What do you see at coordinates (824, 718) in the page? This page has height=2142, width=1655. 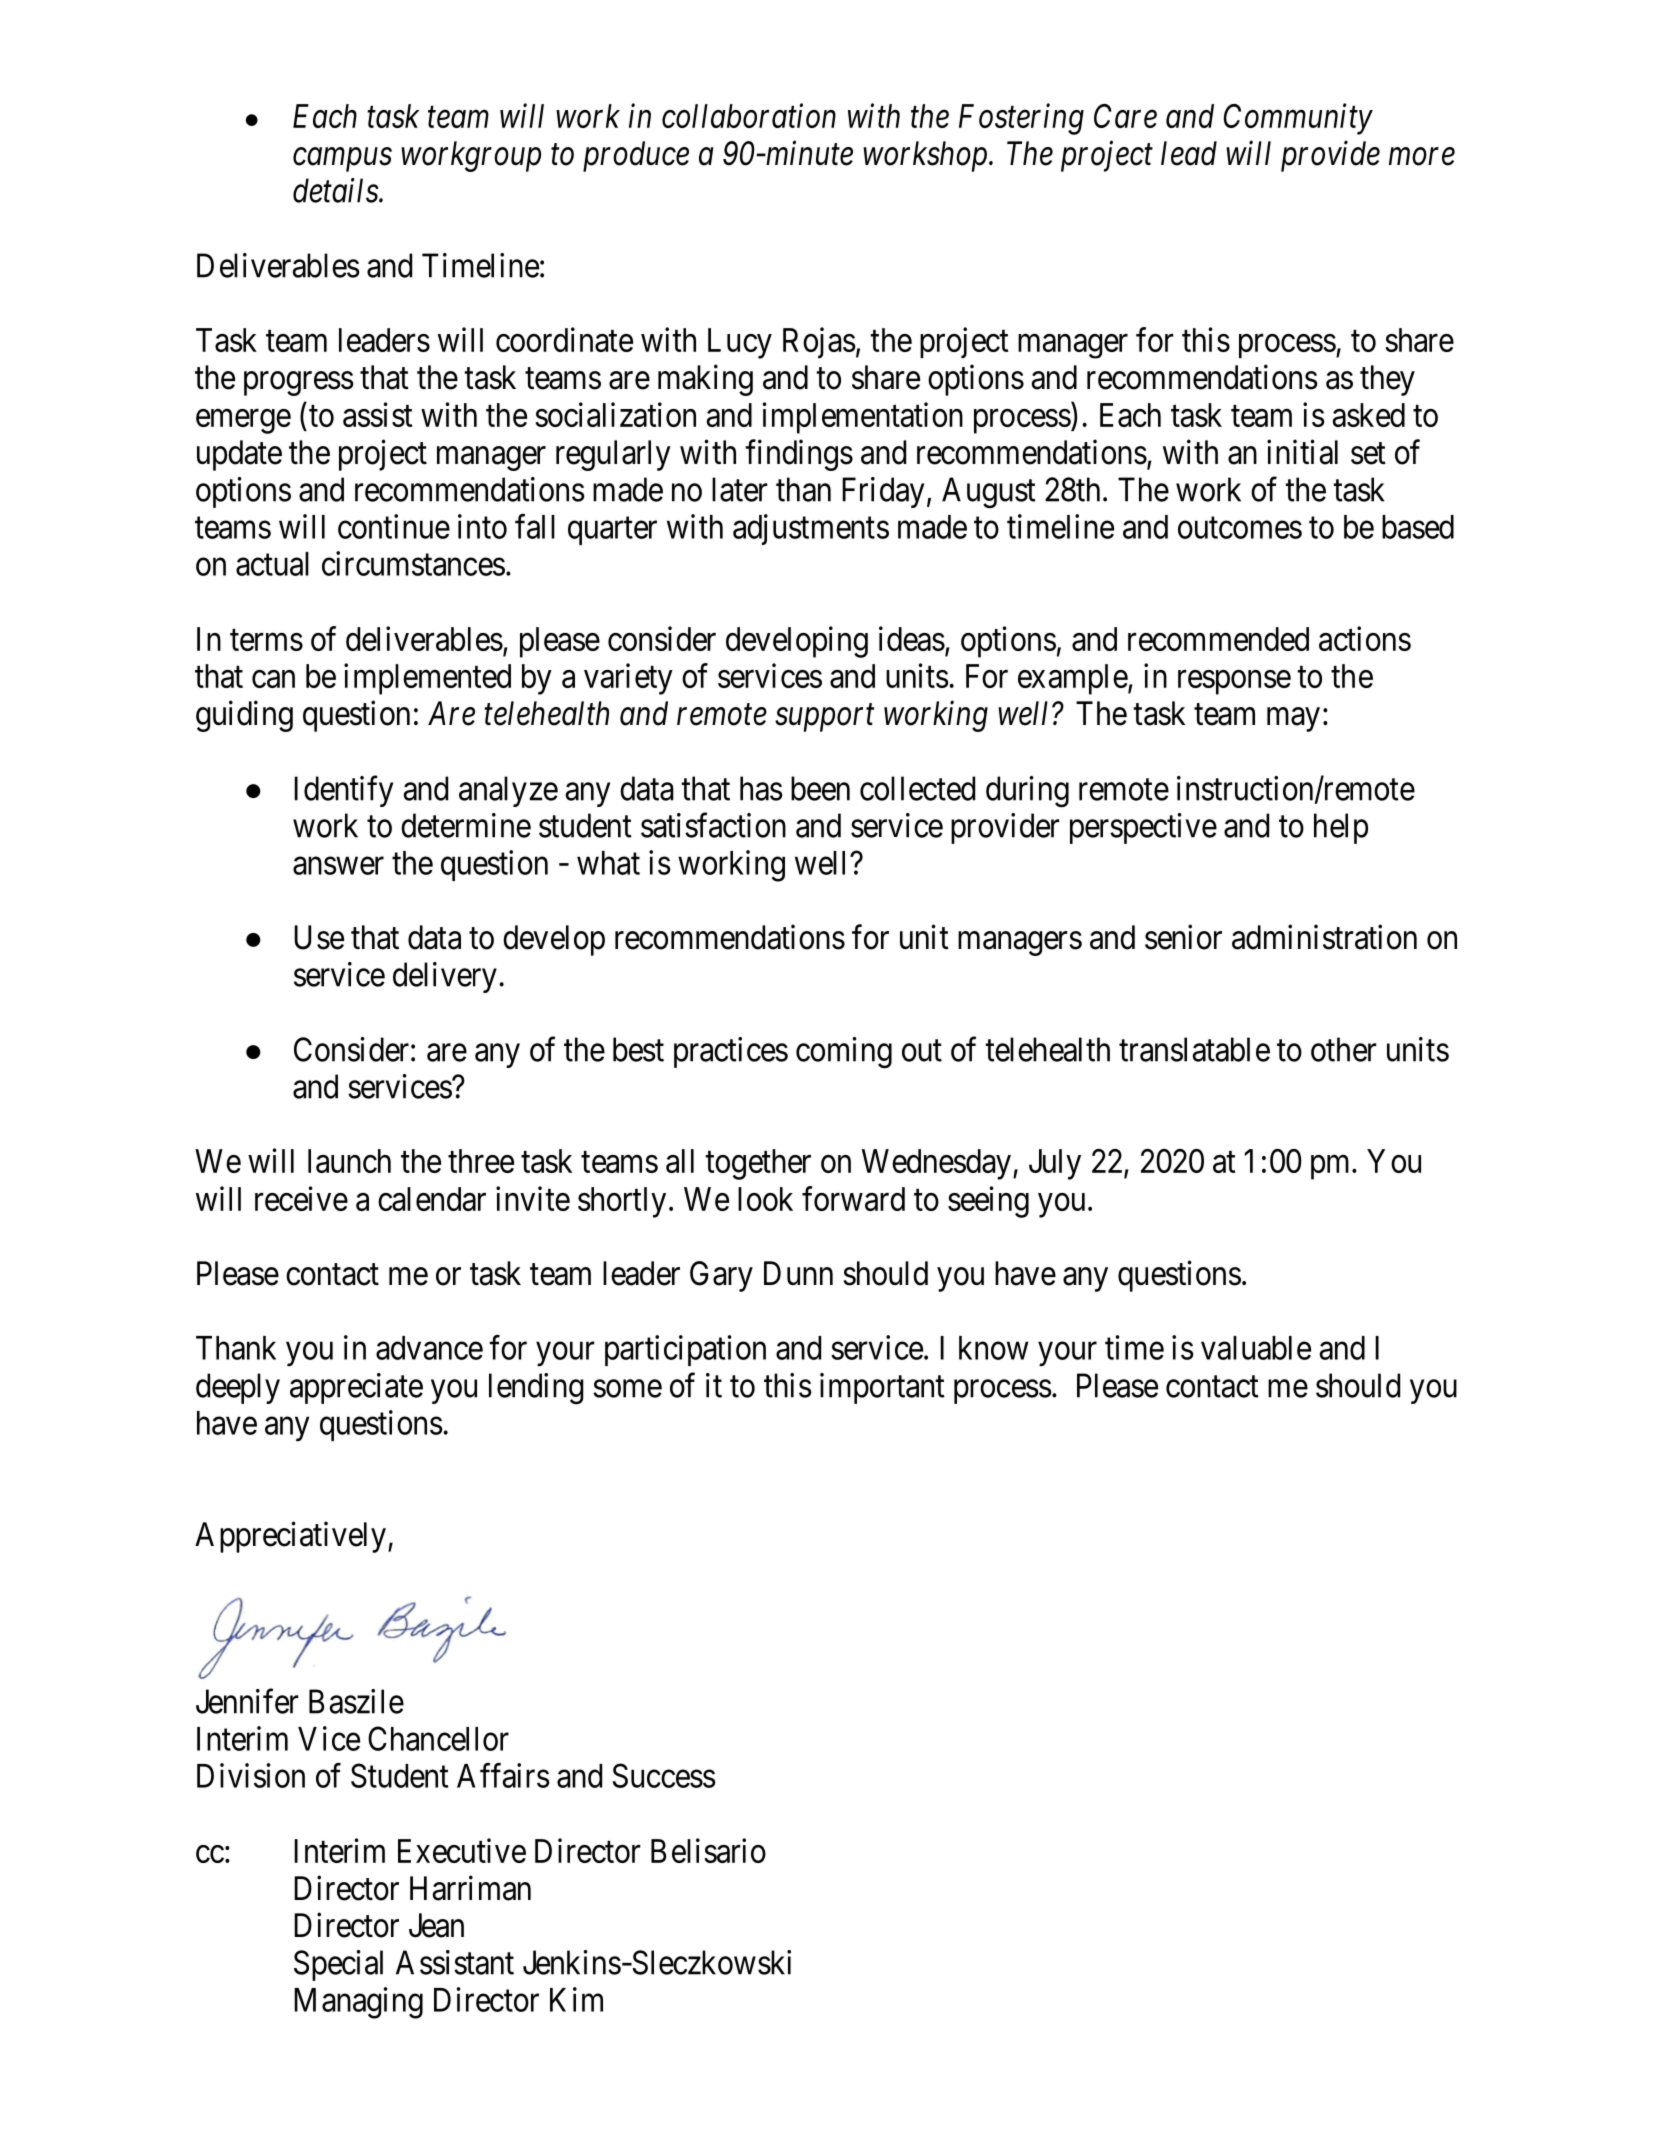 I see `support` at bounding box center [824, 718].
